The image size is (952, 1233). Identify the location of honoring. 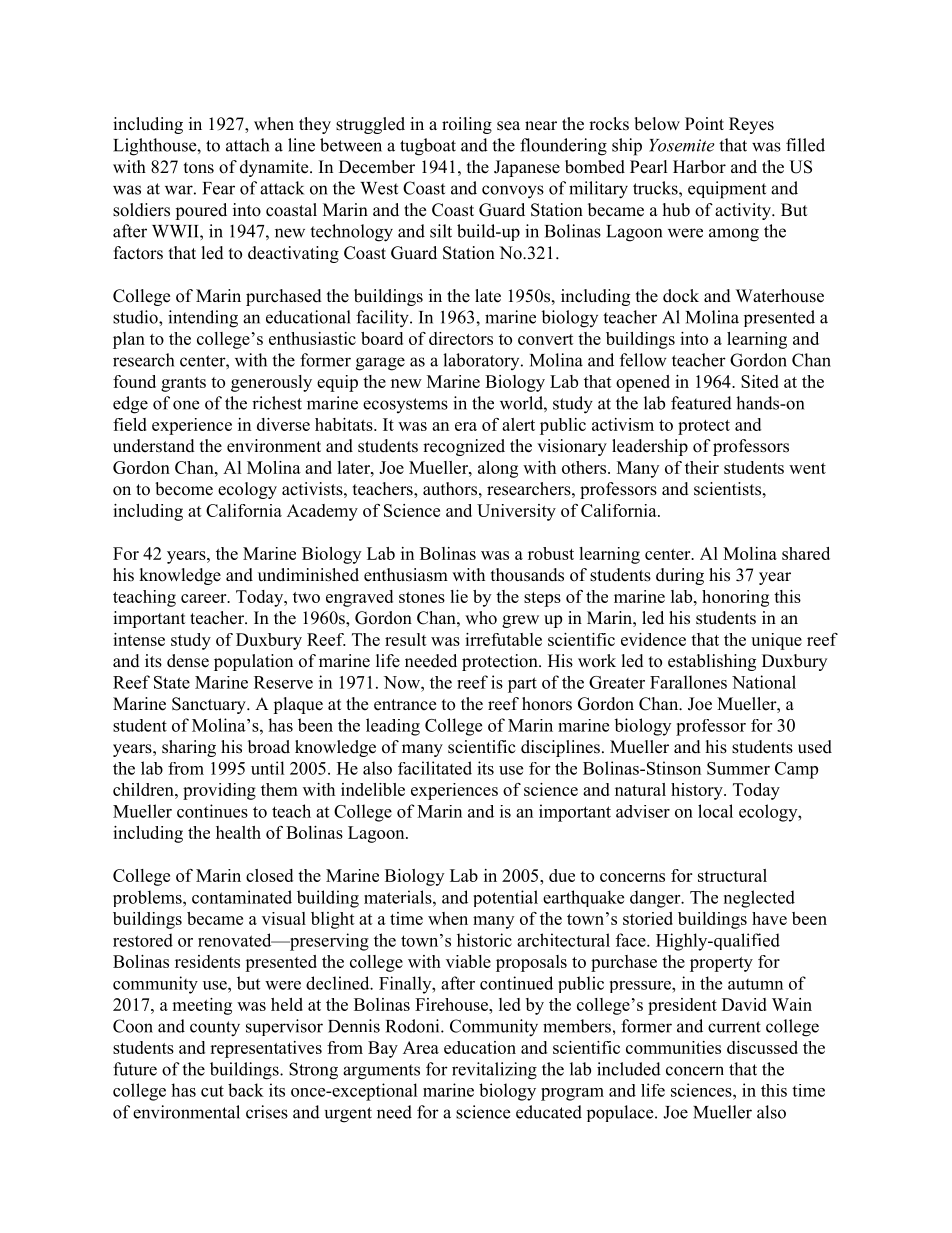
(735, 598).
